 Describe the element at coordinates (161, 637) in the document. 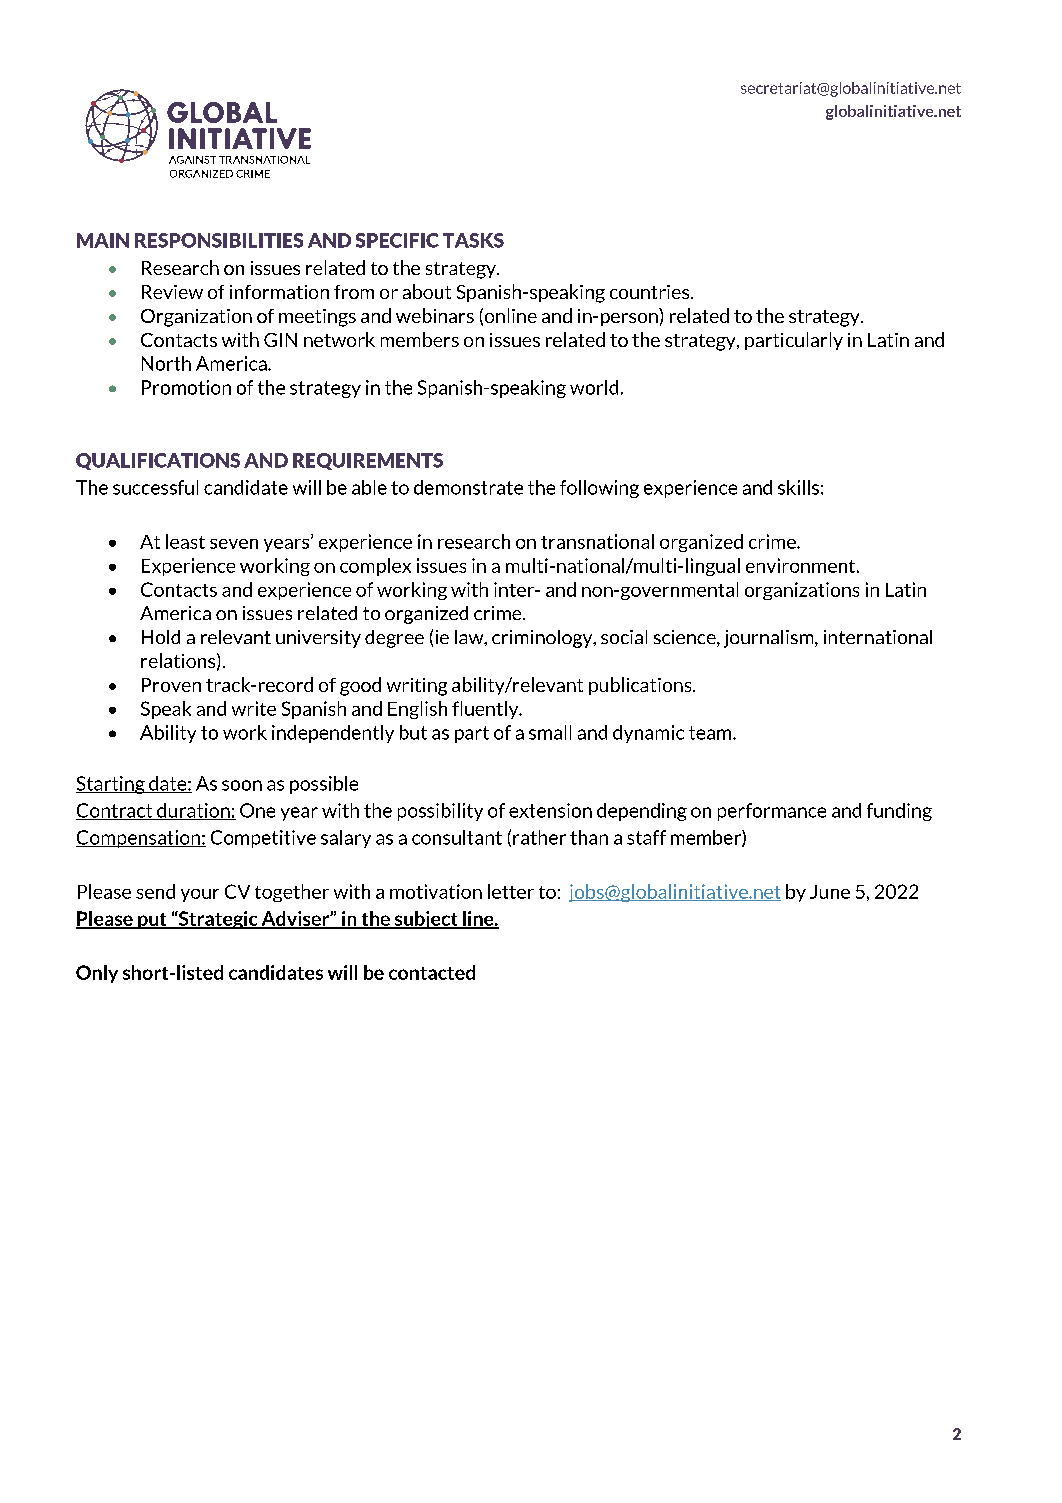

I see `Hold` at that location.
